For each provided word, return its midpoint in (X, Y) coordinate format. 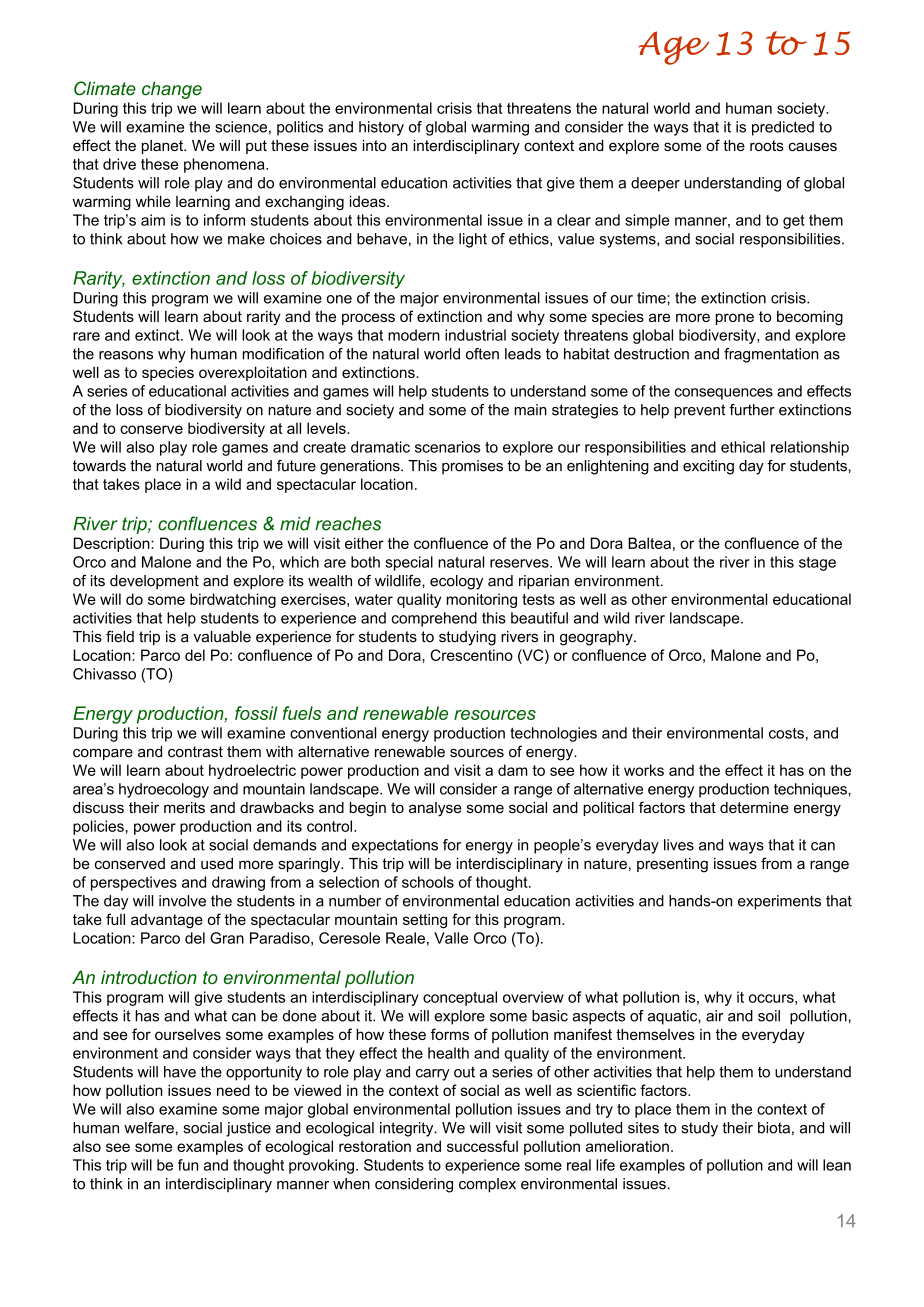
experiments (779, 902)
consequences (723, 394)
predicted (783, 128)
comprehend (434, 619)
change (172, 90)
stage (817, 564)
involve (182, 901)
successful (482, 1146)
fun (188, 1165)
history (381, 128)
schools (428, 882)
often (482, 354)
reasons (126, 355)
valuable (222, 637)
